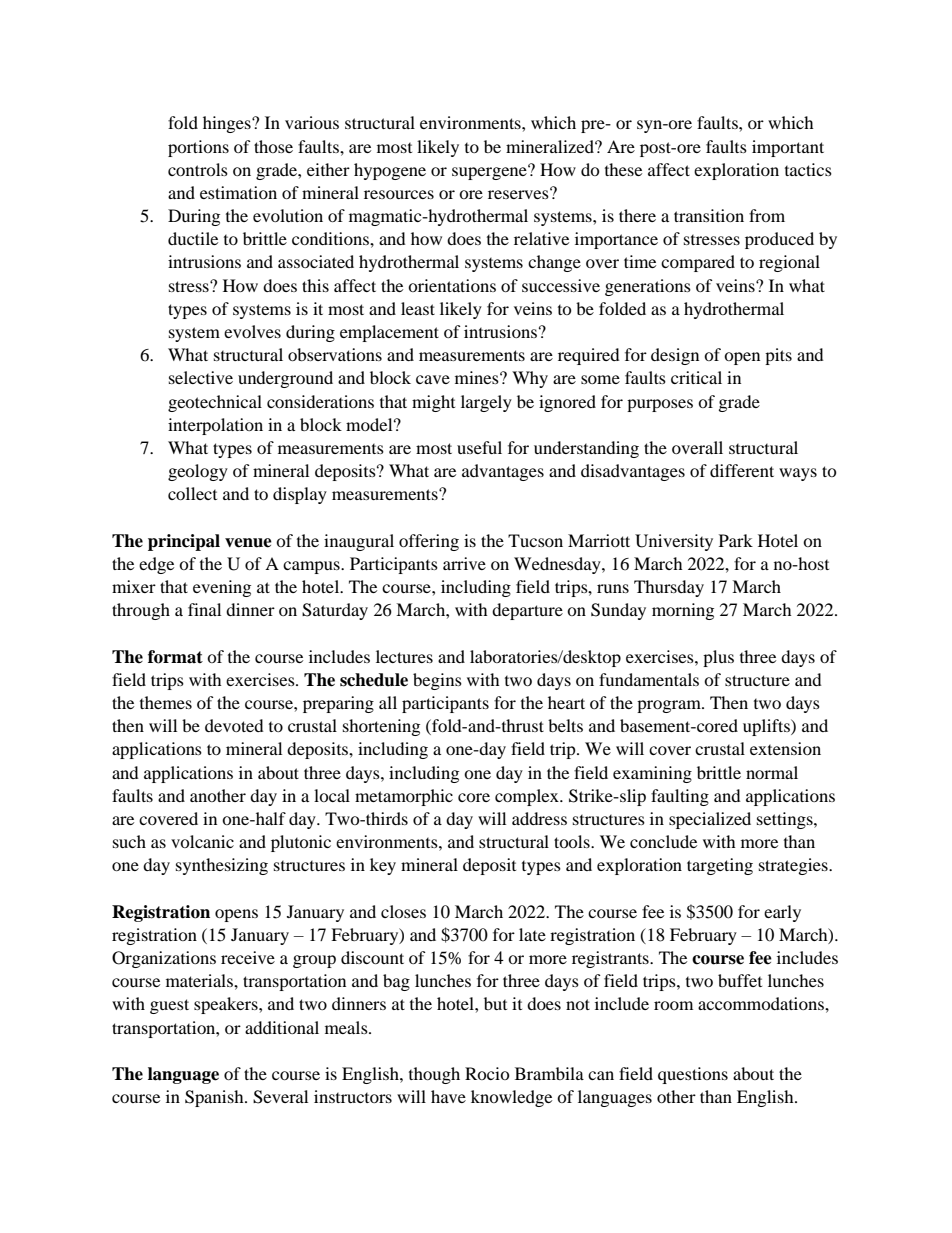  Describe the element at coordinates (683, 611) in the page. I see `morning` at that location.
